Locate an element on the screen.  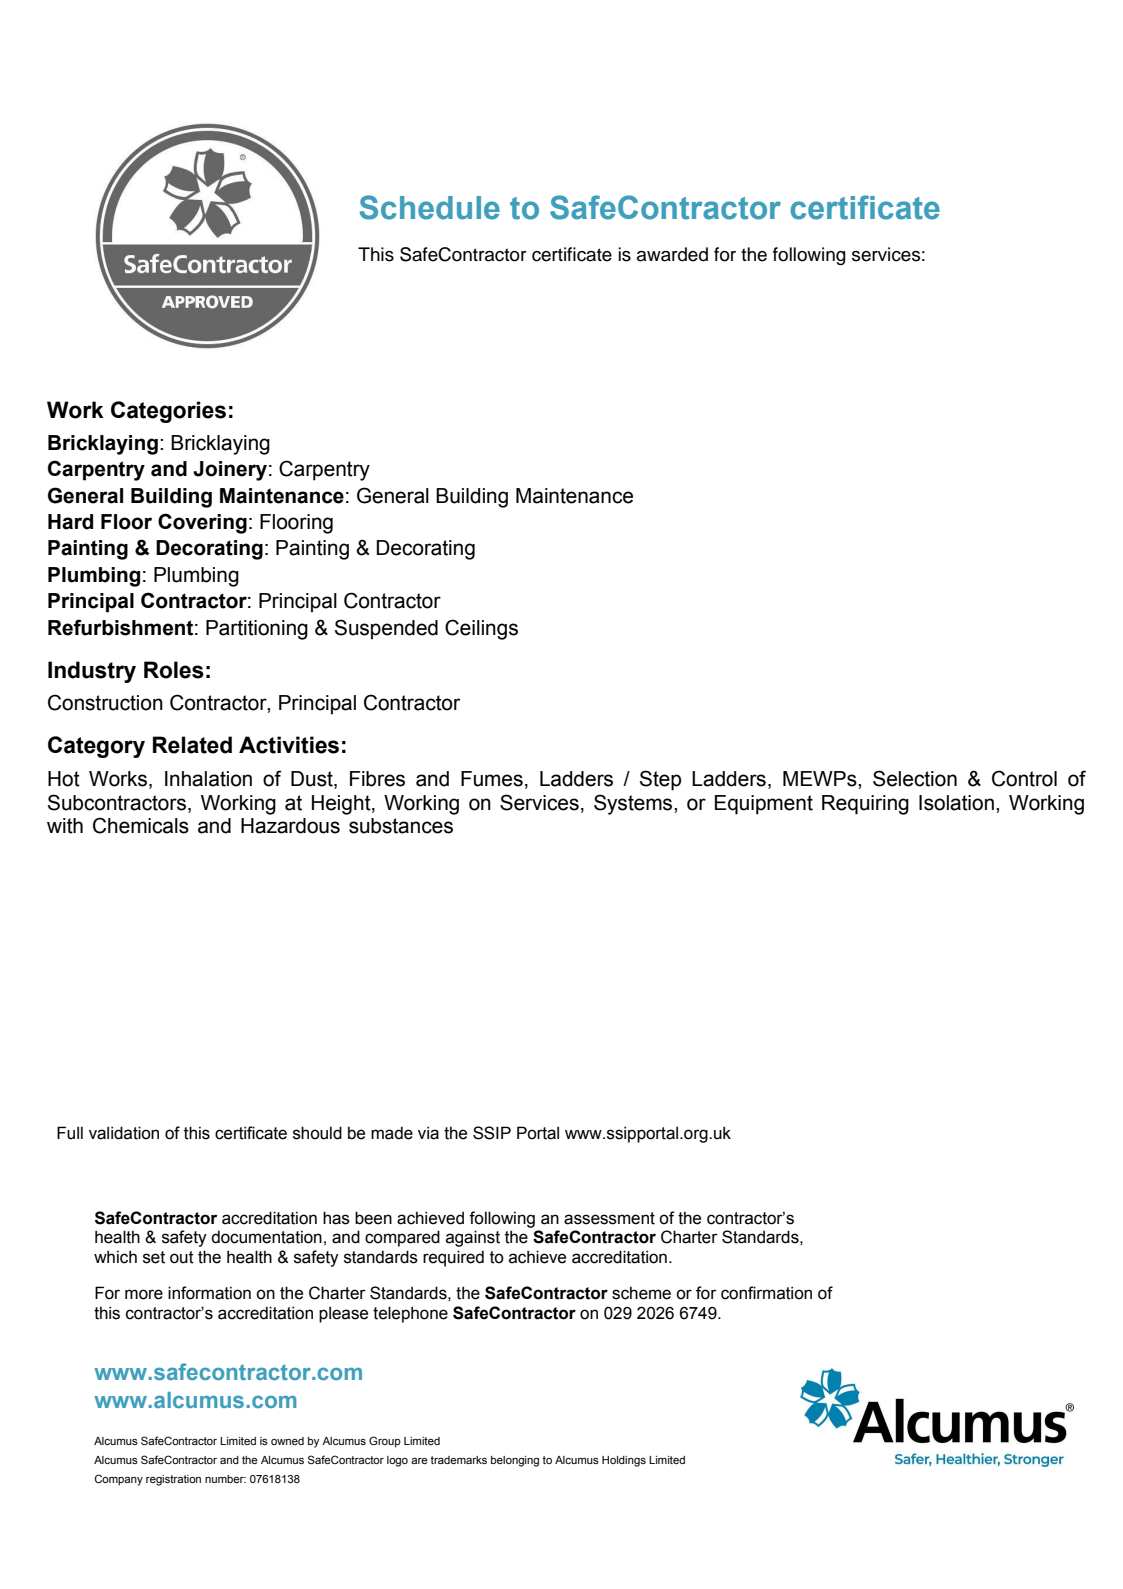
Schedule is located at coordinates (430, 207).
